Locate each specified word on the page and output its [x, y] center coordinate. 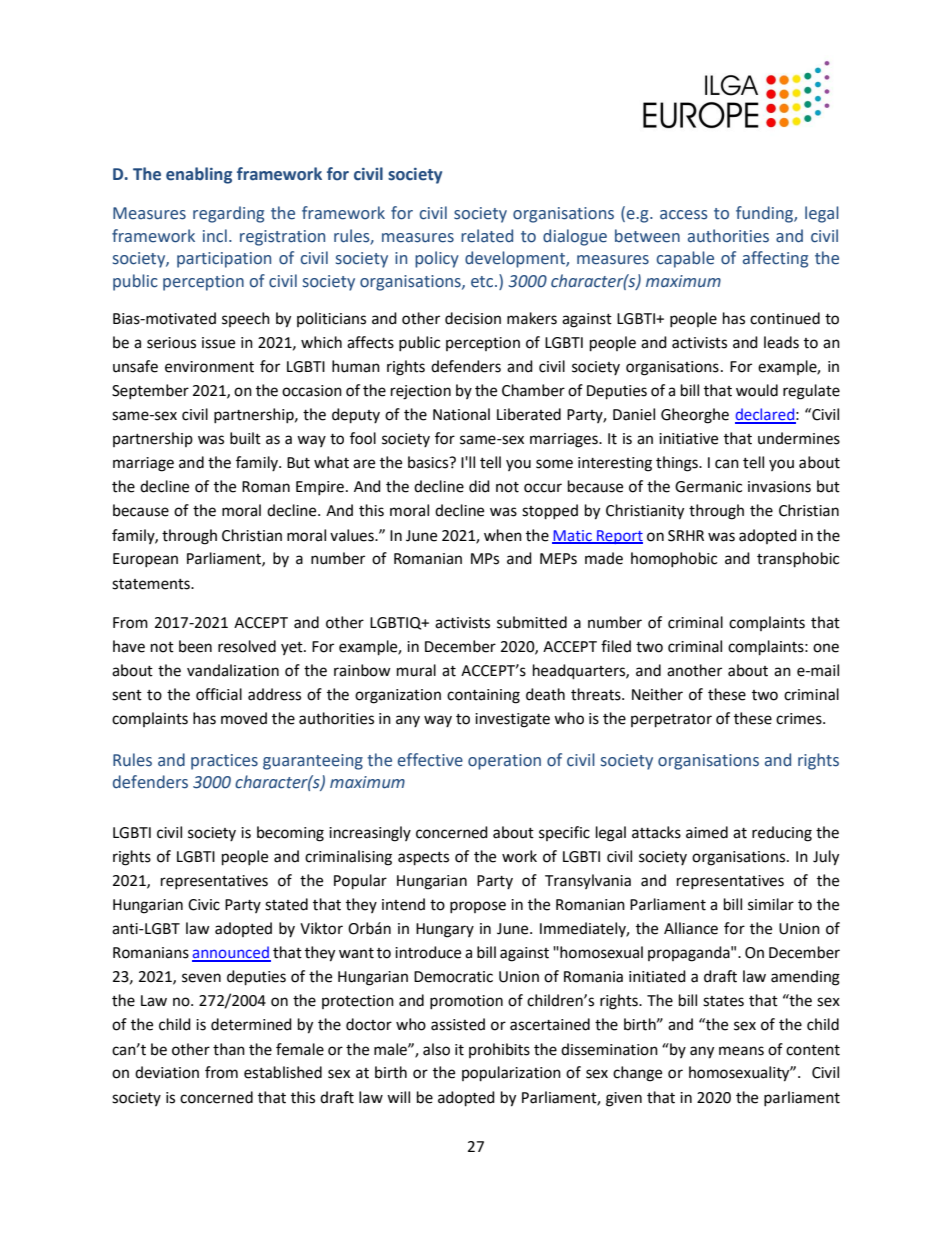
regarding [228, 214]
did [479, 486]
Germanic [708, 487]
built [245, 438]
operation [504, 762]
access [684, 215]
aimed [707, 832]
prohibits [499, 1050]
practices [224, 762]
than [229, 1049]
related [487, 236]
